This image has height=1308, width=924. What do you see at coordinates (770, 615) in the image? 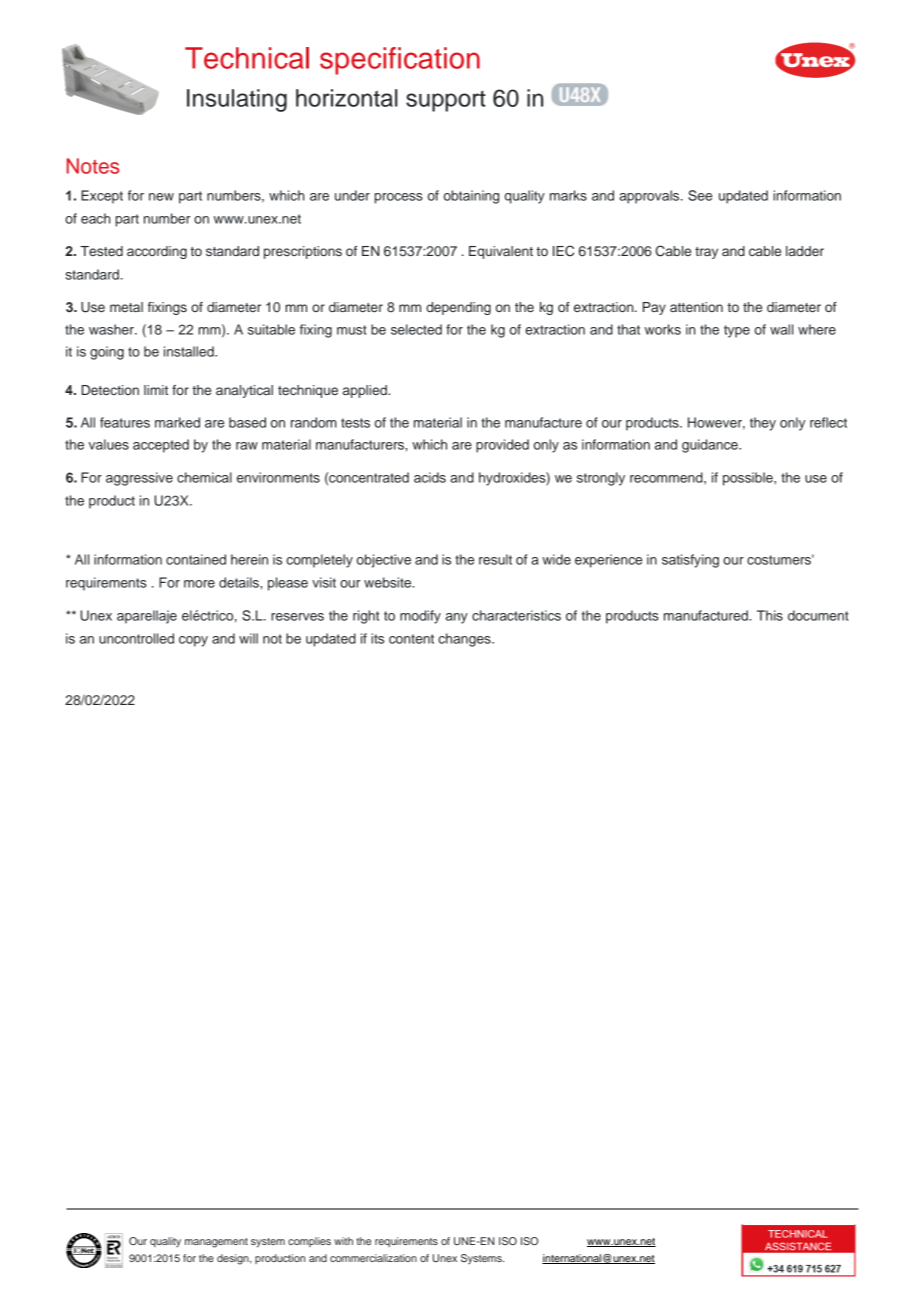
I see `This` at bounding box center [770, 615].
